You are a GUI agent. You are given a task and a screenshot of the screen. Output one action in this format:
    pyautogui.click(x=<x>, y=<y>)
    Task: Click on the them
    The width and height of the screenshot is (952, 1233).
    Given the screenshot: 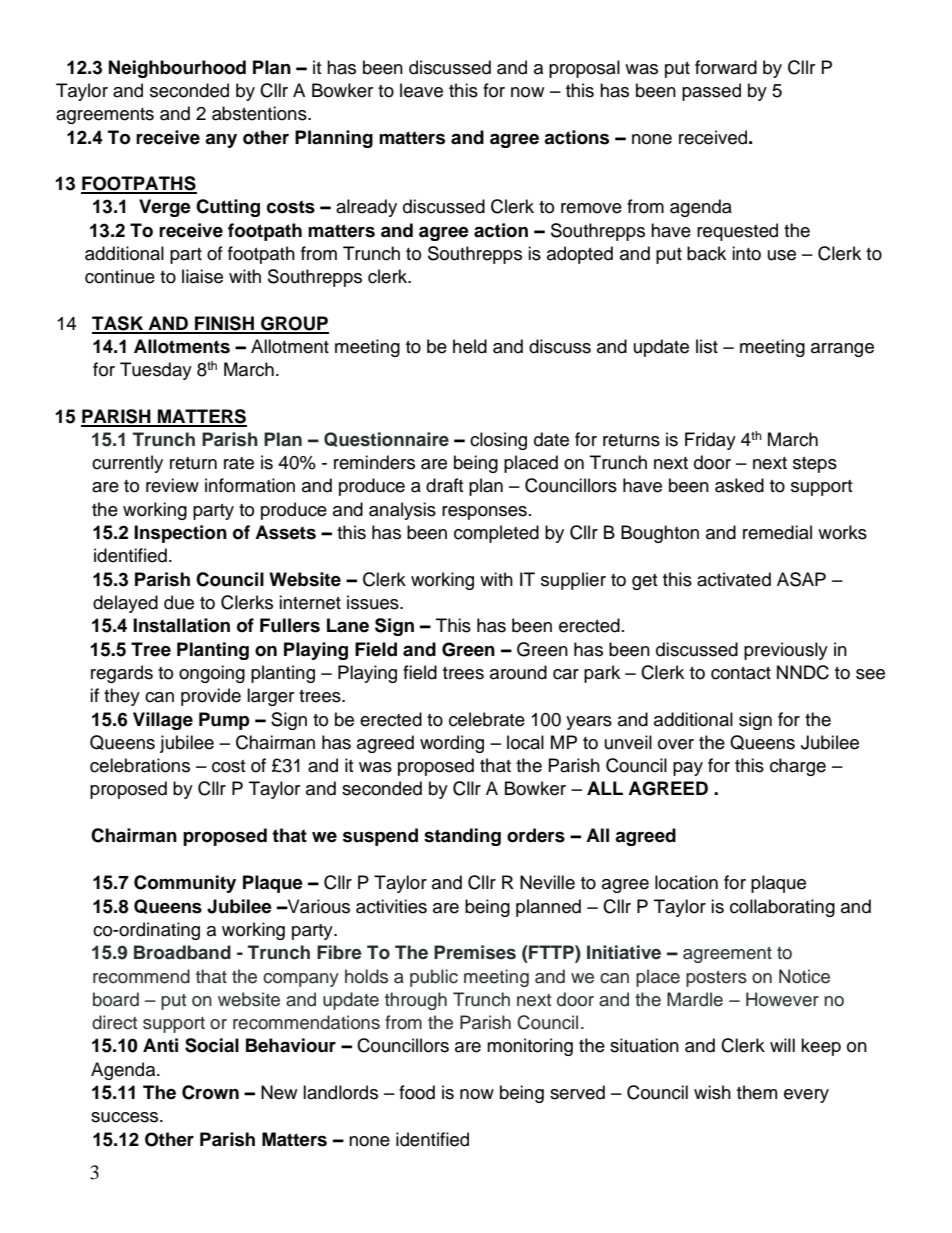 What is the action you would take?
    pyautogui.click(x=757, y=1092)
